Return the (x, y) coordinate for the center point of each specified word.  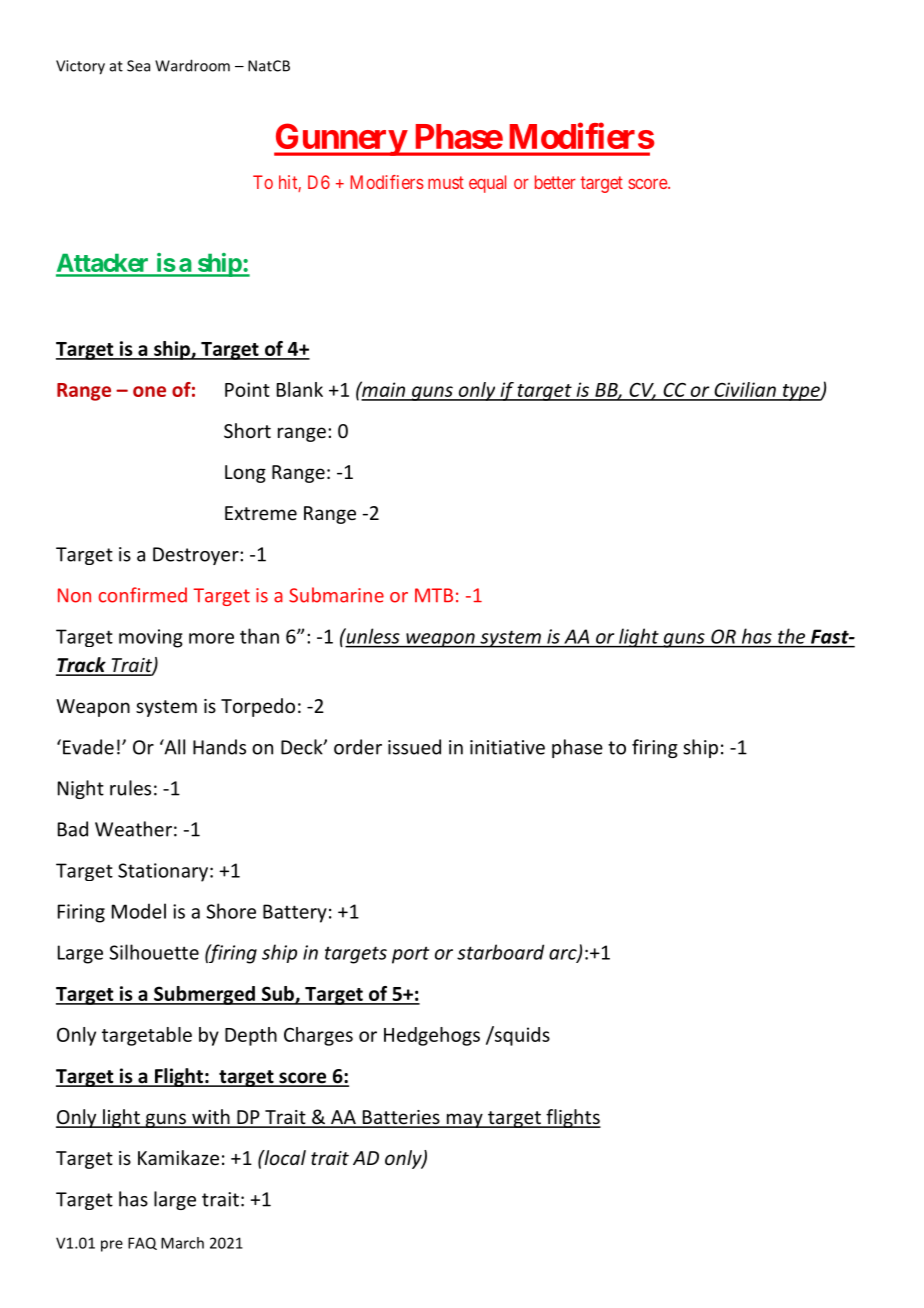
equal (487, 184)
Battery (295, 913)
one (149, 391)
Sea (138, 66)
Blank (300, 389)
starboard (500, 952)
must (446, 182)
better (555, 182)
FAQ (142, 1243)
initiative (507, 747)
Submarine (336, 595)
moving (151, 638)
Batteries (401, 1118)
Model (139, 911)
